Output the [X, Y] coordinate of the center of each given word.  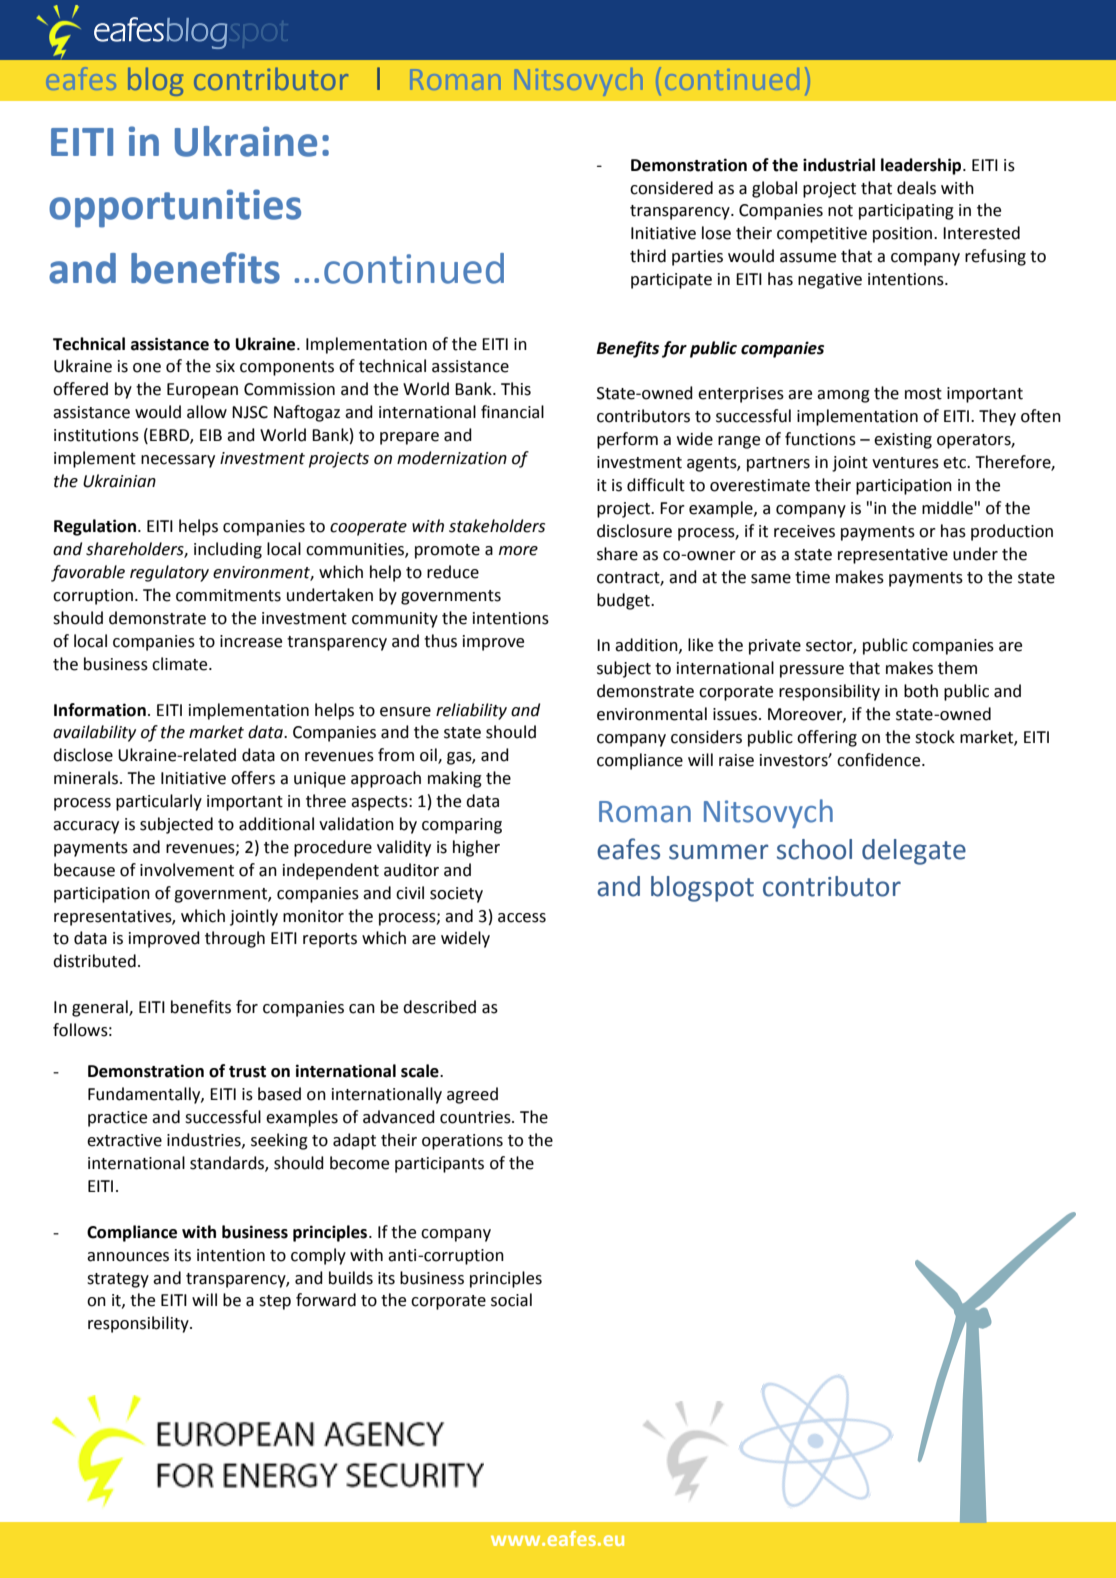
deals [916, 188]
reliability [471, 711]
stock [935, 737]
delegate [914, 852]
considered [671, 188]
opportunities [175, 208]
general [101, 1008]
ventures [905, 463]
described [439, 1007]
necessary [178, 461]
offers [253, 778]
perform [627, 440]
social [511, 1300]
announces [128, 1257]
